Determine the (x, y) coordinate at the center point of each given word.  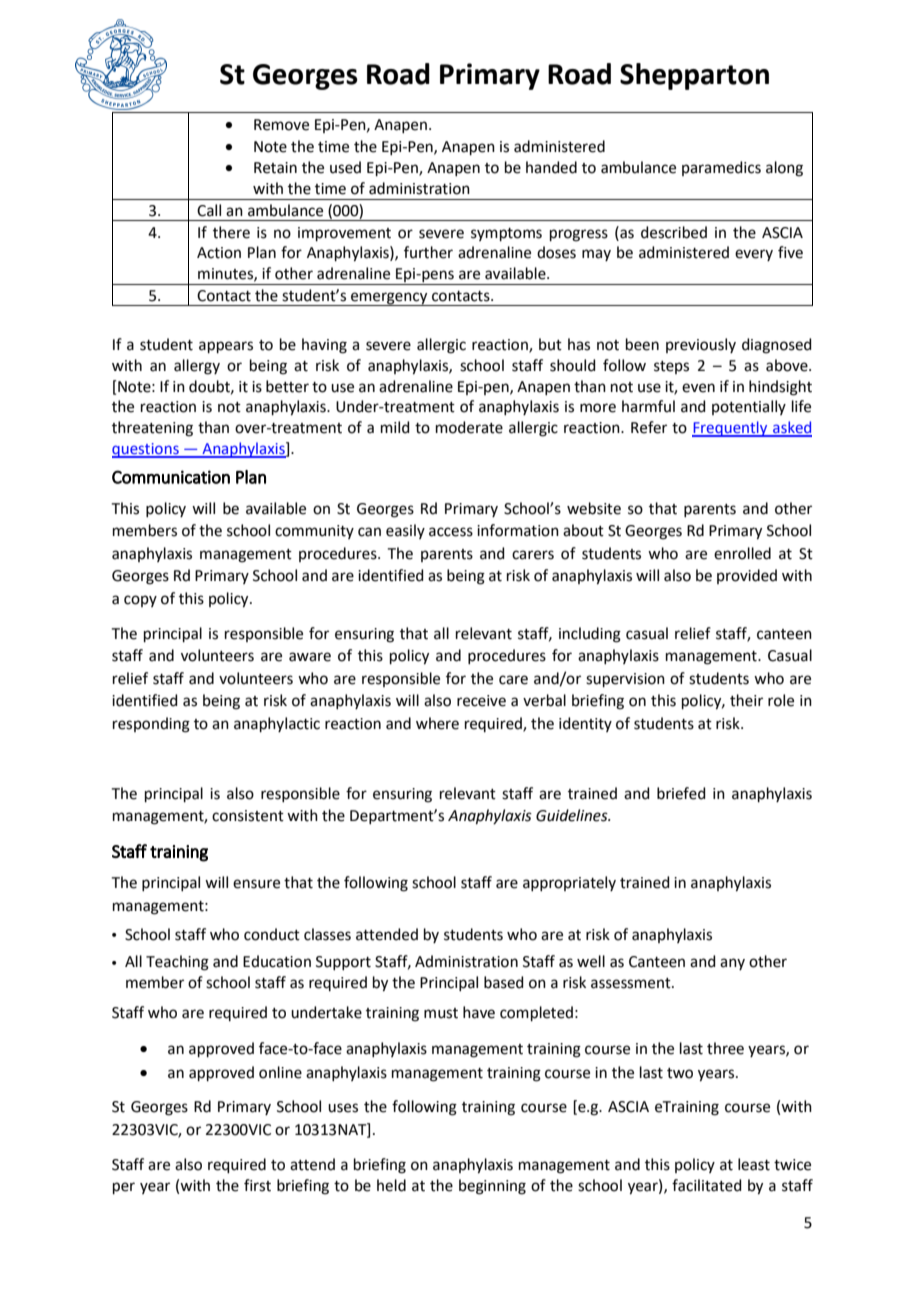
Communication (171, 477)
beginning (492, 1187)
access (451, 532)
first (257, 1185)
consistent (248, 816)
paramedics (721, 168)
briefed (681, 793)
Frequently (731, 429)
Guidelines (573, 815)
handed (551, 167)
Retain (275, 168)
